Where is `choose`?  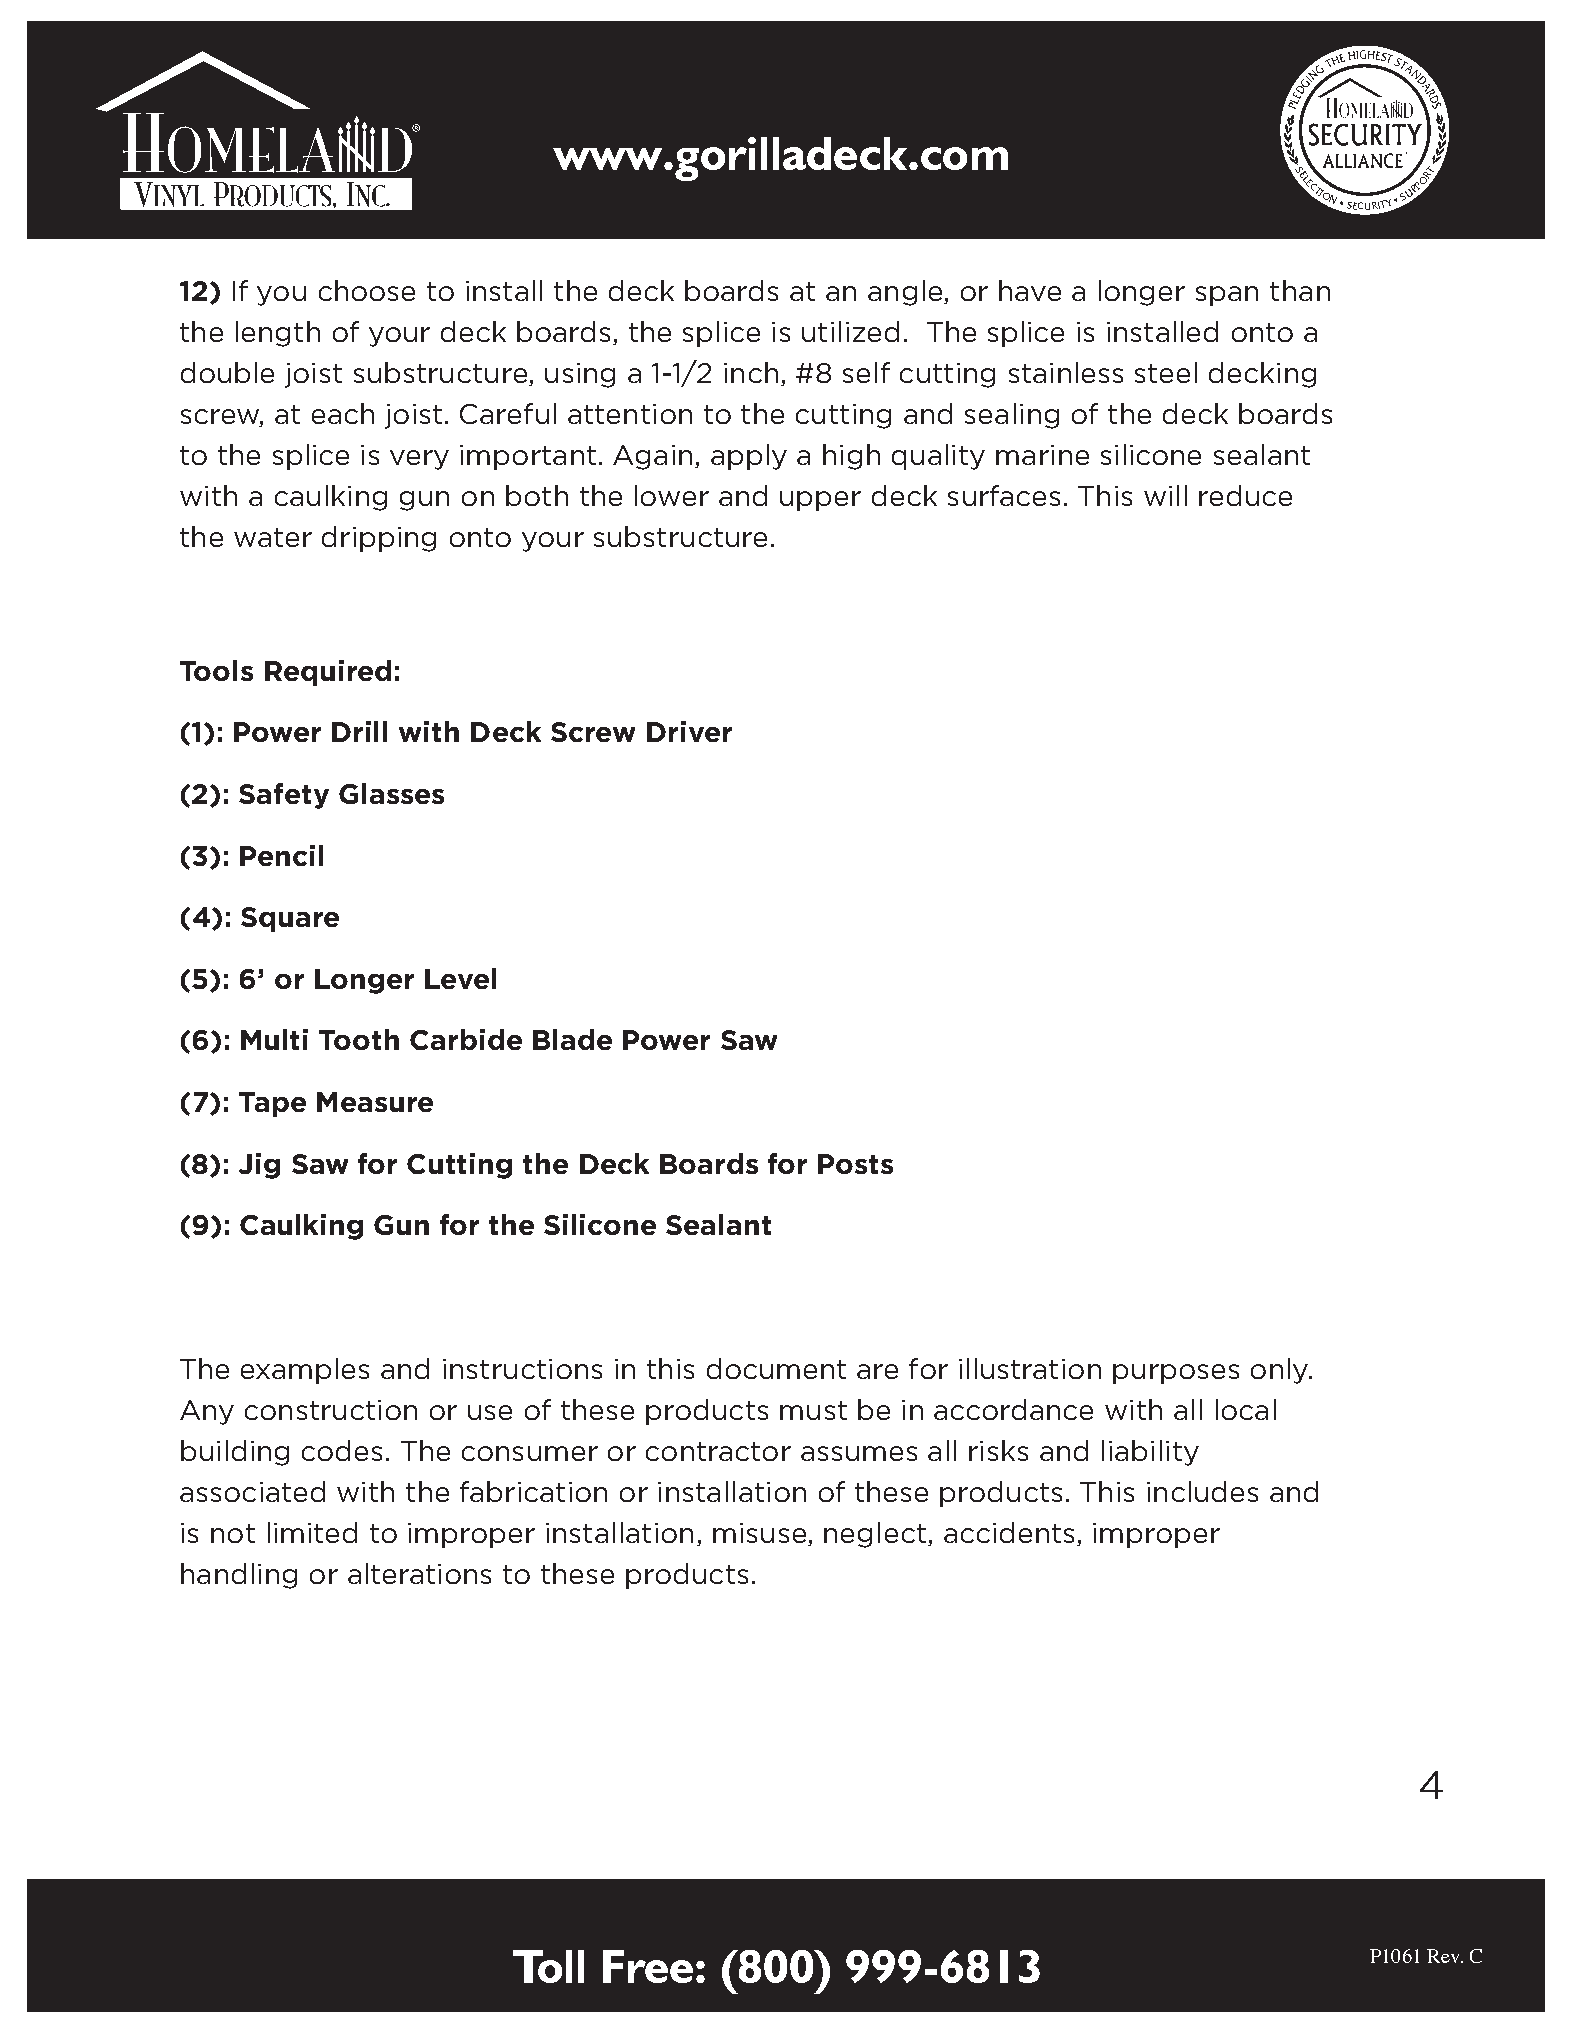
choose is located at coordinates (367, 290).
